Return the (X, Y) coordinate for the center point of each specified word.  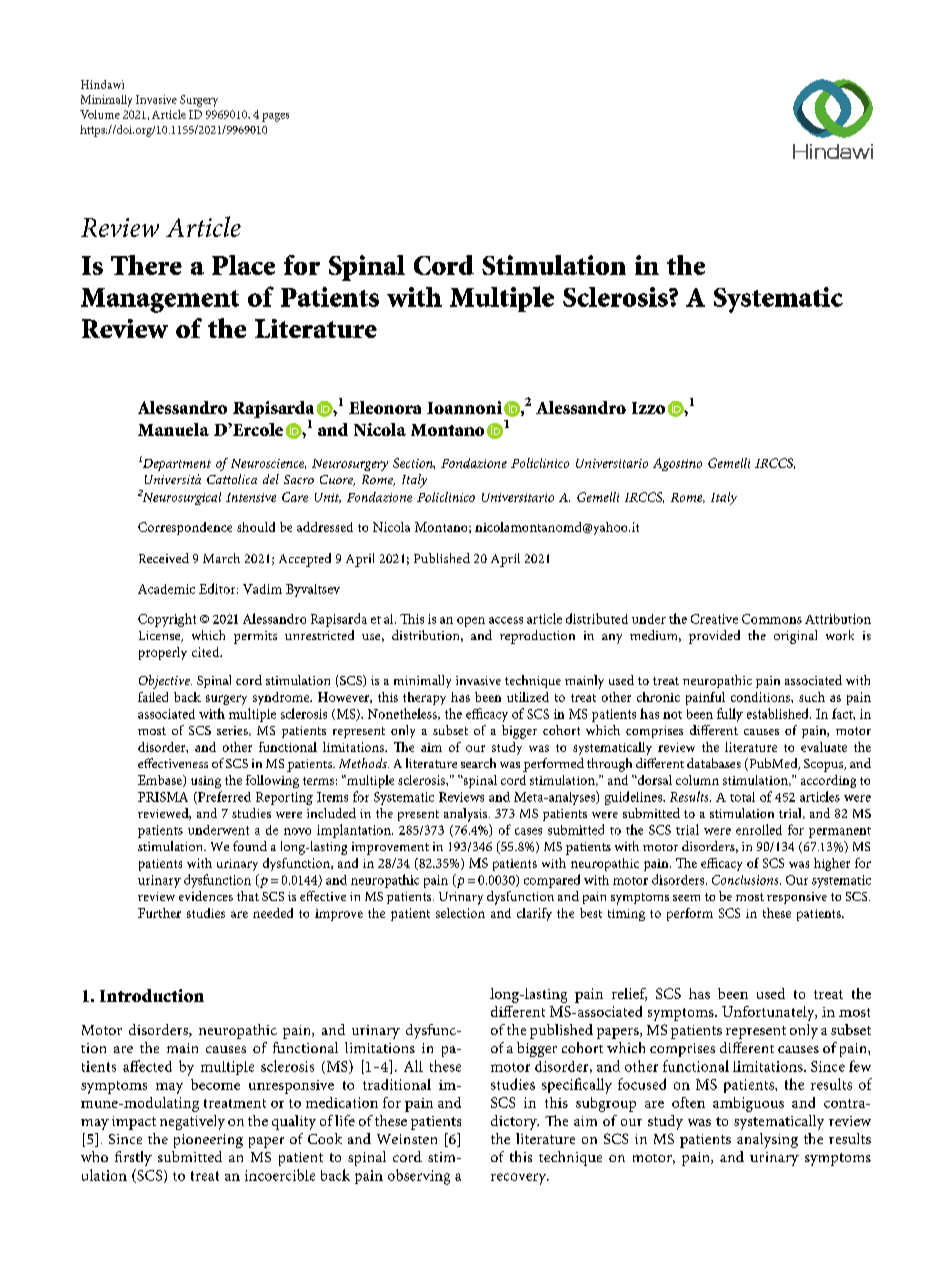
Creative (714, 619)
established (779, 713)
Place (243, 265)
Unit (328, 498)
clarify (534, 914)
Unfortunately (769, 1013)
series (233, 731)
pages (275, 117)
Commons (772, 619)
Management (160, 300)
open (471, 622)
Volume (100, 114)
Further (159, 913)
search (478, 763)
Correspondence (185, 528)
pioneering (208, 1141)
